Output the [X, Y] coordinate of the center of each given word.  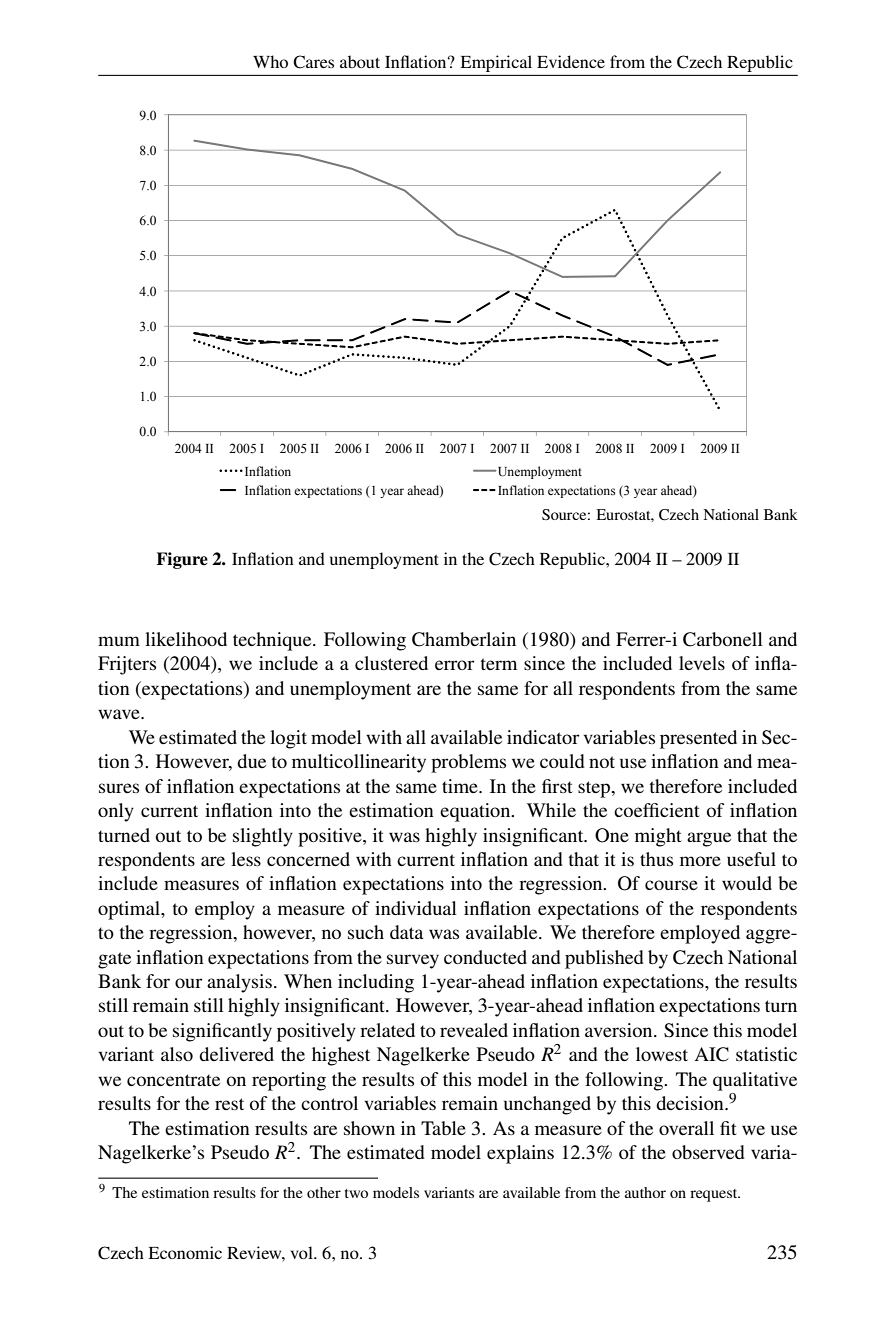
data [406, 932]
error [455, 665]
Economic [185, 1252]
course [671, 885]
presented [698, 739]
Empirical [496, 63]
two [356, 1193]
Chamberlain [464, 639]
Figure [182, 560]
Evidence [571, 61]
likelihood [186, 639]
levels [702, 663]
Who [270, 61]
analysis [239, 983]
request [715, 1195]
